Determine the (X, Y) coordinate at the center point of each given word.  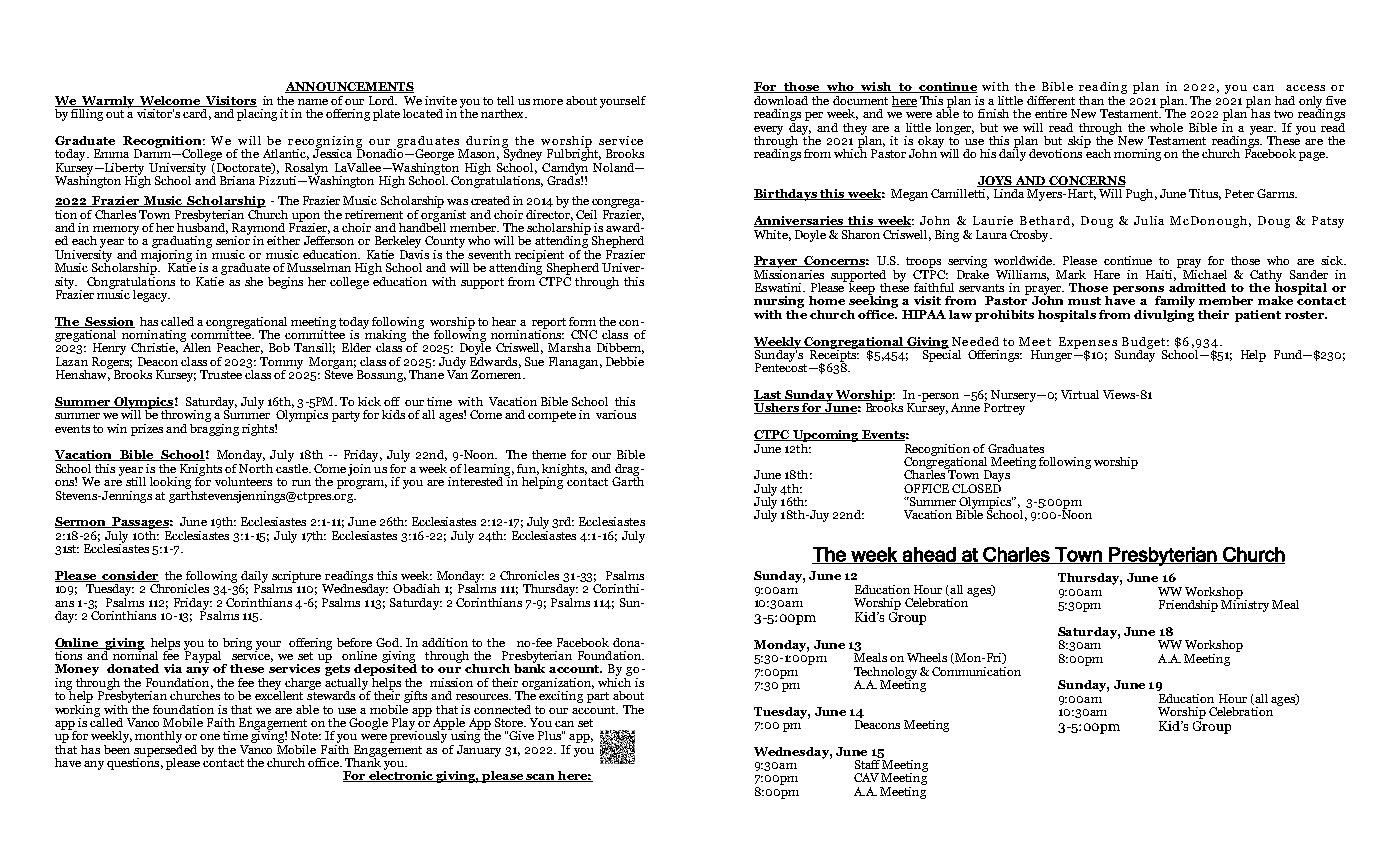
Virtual (1080, 394)
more (548, 102)
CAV (866, 777)
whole (1166, 127)
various (616, 414)
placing (256, 113)
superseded (165, 750)
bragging (214, 428)
